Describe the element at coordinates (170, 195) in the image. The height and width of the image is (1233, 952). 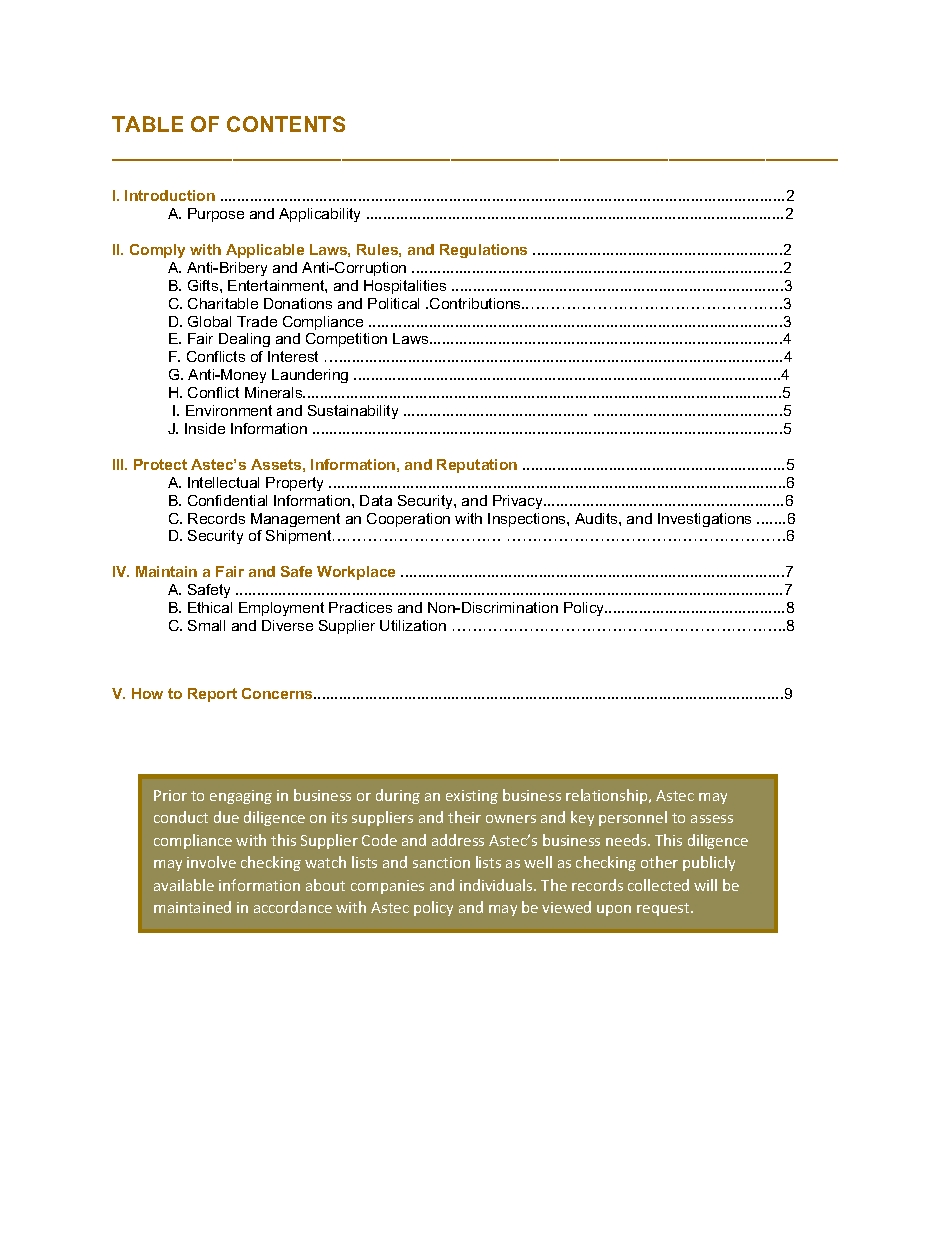
I see `Introduction` at that location.
